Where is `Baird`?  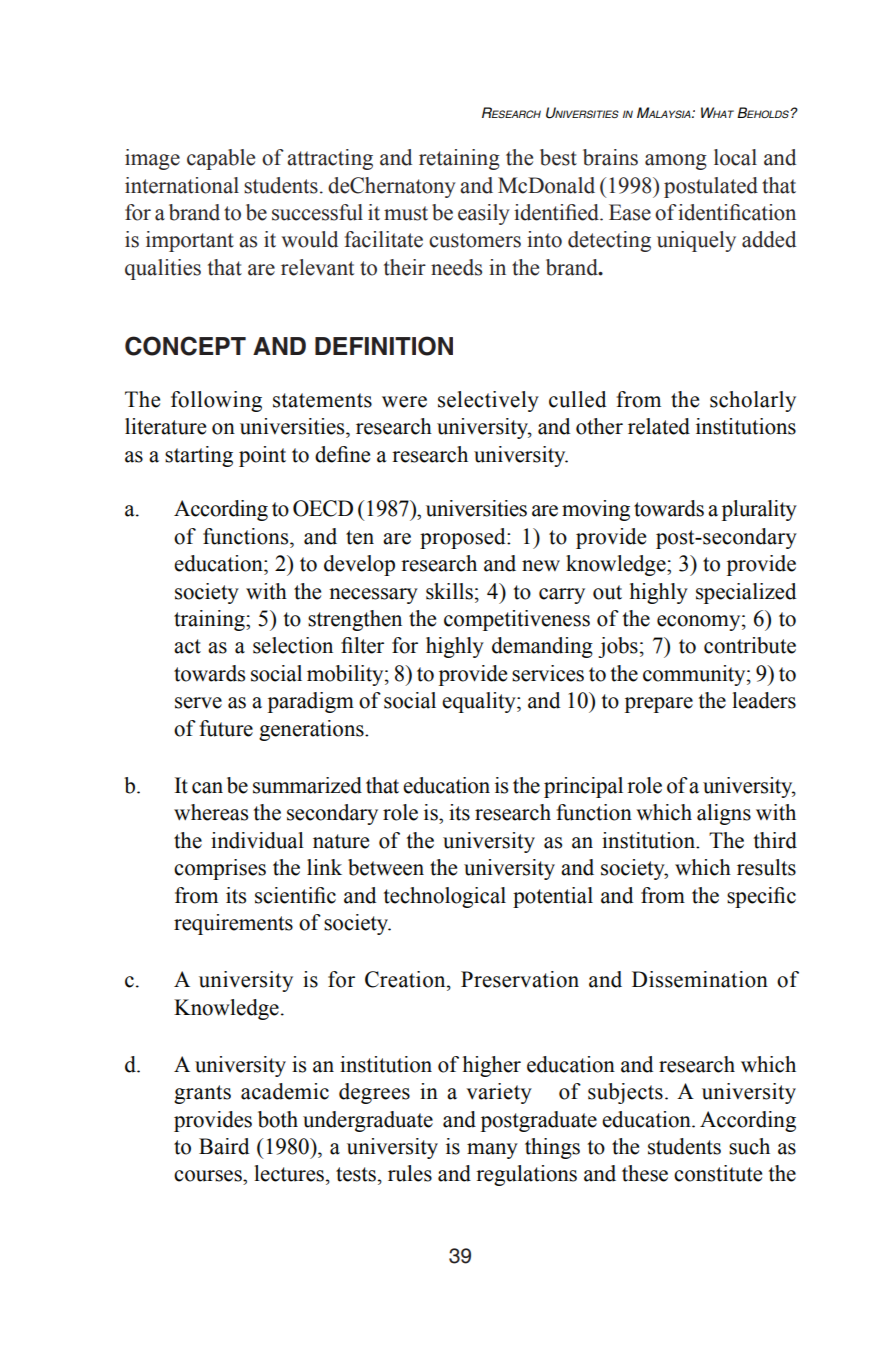 Baird is located at coordinates (224, 1146).
